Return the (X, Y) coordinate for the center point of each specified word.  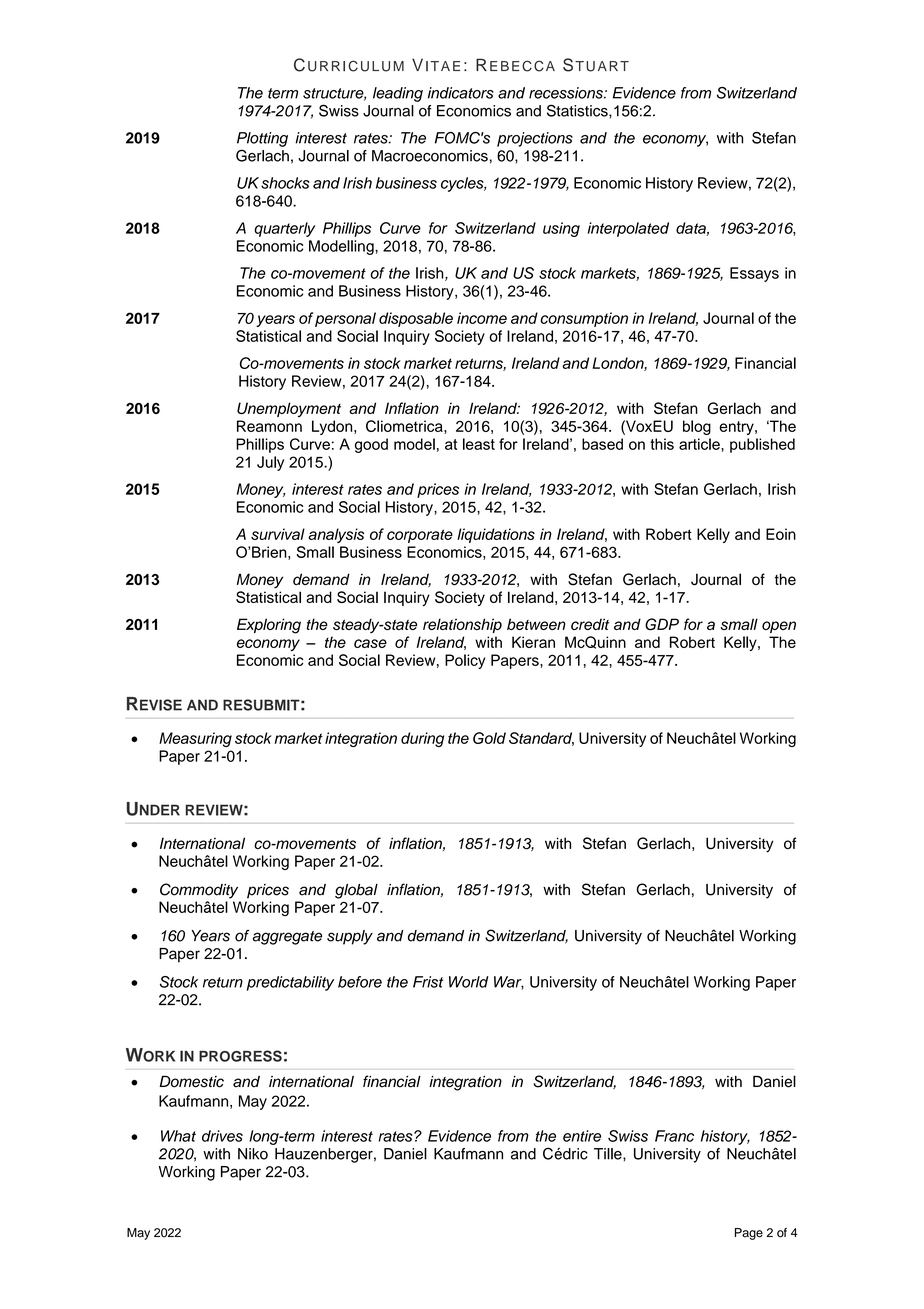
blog (697, 427)
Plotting (262, 139)
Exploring (269, 626)
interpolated (628, 229)
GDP (662, 624)
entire (582, 1136)
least (479, 444)
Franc (674, 1136)
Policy (465, 661)
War (509, 983)
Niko (253, 1154)
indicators (461, 93)
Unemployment (289, 409)
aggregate (287, 938)
